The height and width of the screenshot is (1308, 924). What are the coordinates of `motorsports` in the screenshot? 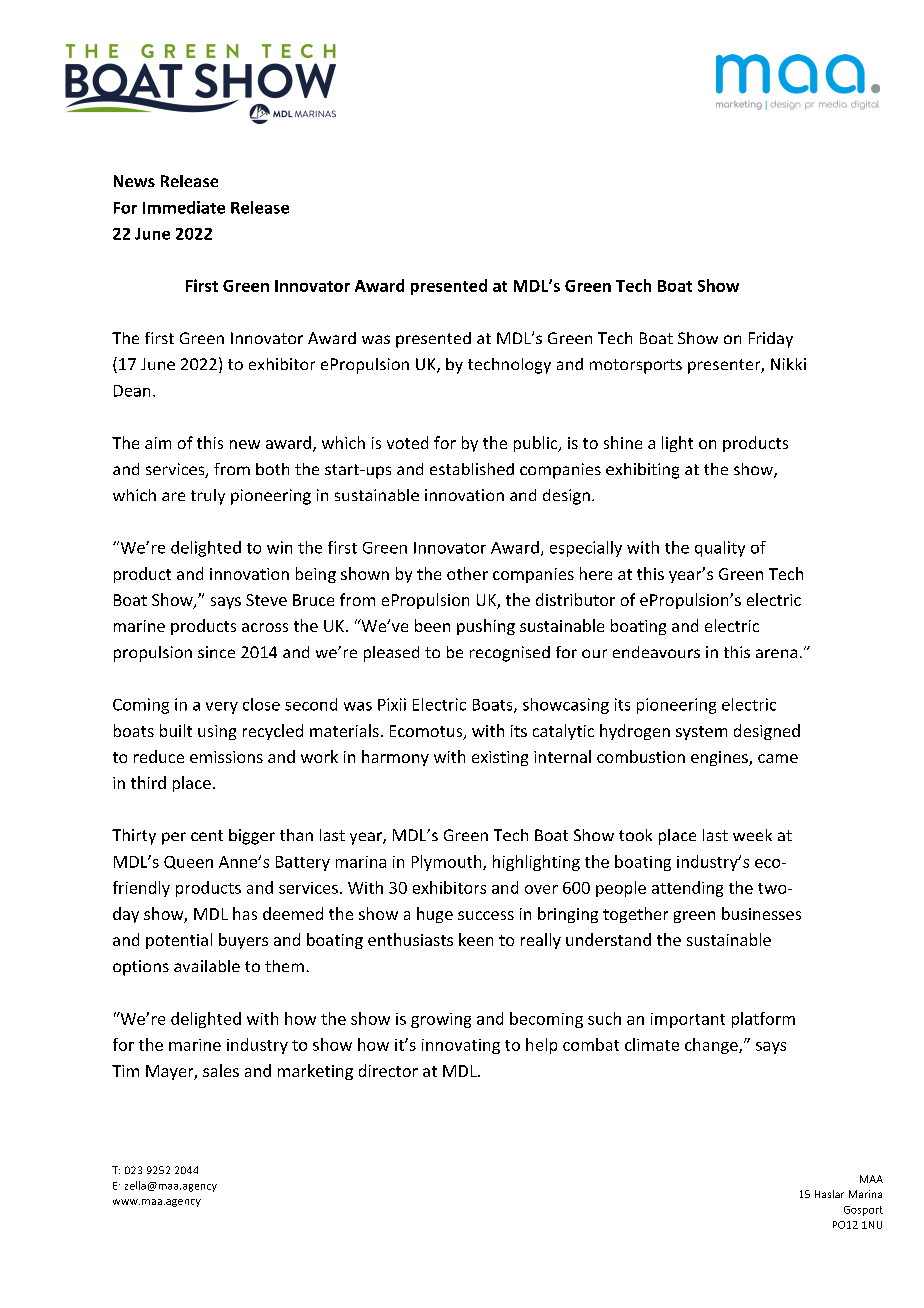 It's located at (636, 366).
